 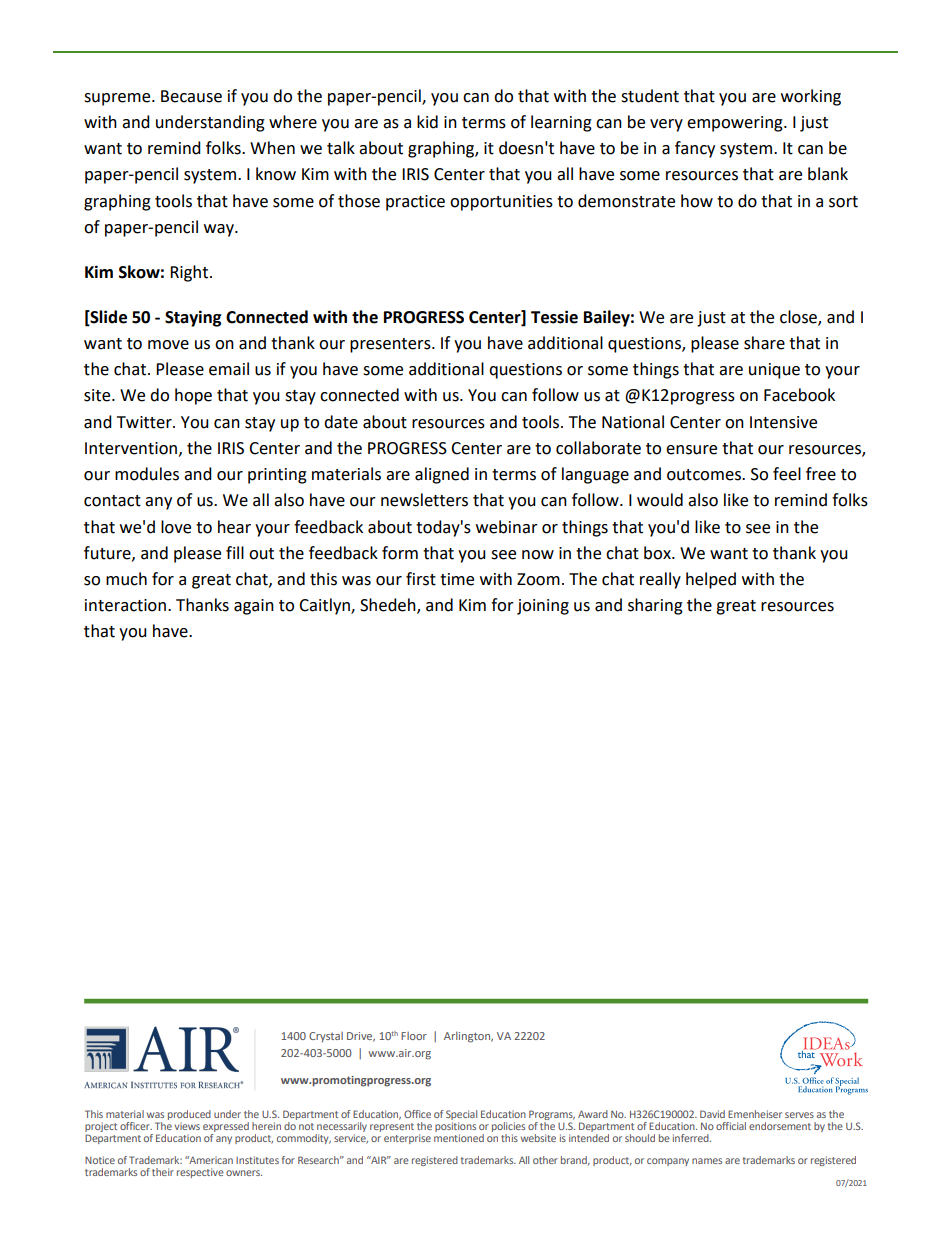 I want to click on empowering, so click(x=736, y=124).
